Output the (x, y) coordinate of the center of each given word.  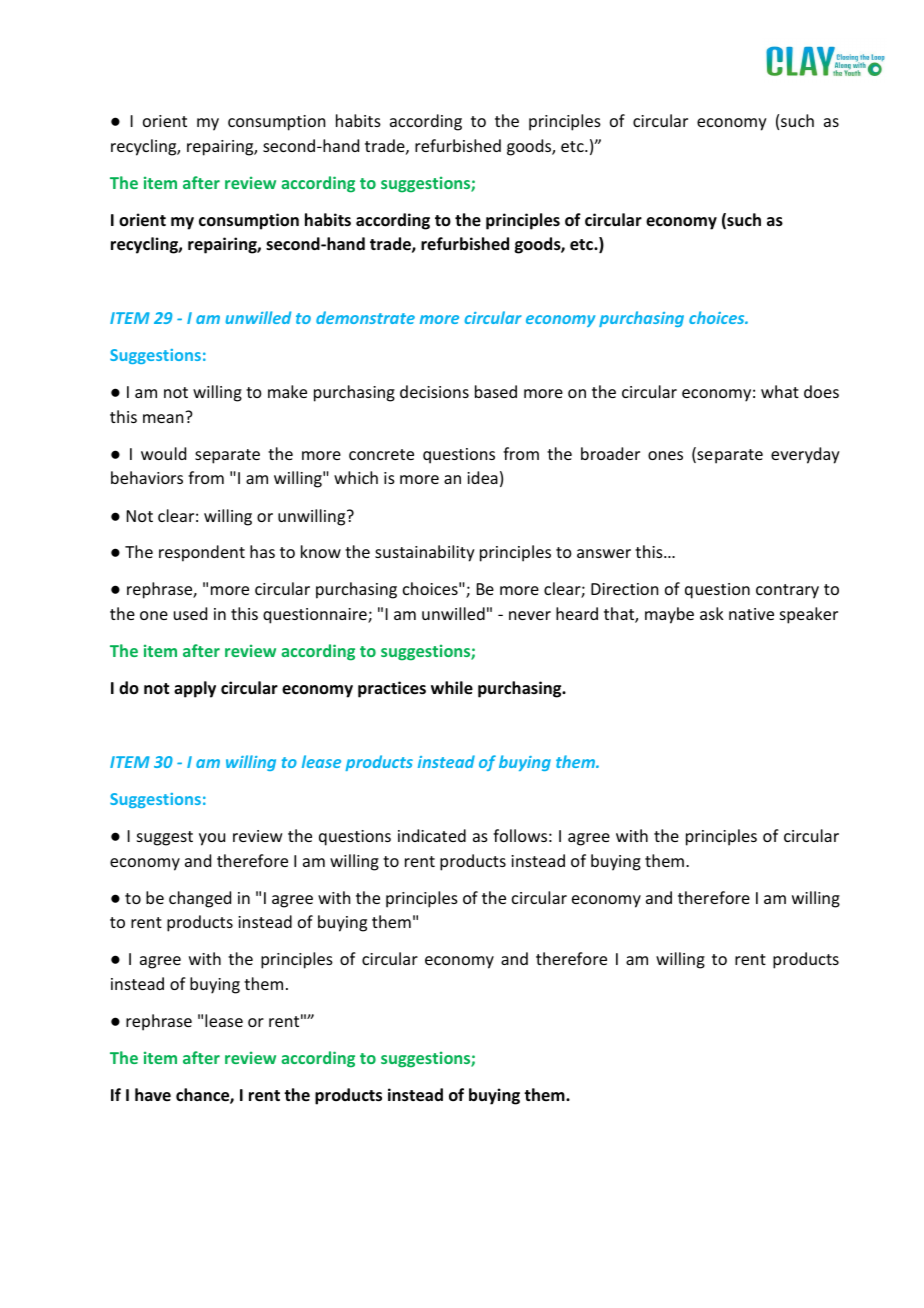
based (496, 391)
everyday (805, 455)
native (751, 614)
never (530, 615)
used (190, 613)
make (287, 391)
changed (200, 899)
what (780, 391)
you (212, 839)
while (452, 688)
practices (392, 689)
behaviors (147, 477)
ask (712, 613)
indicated (432, 835)
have (153, 1094)
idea (482, 477)
